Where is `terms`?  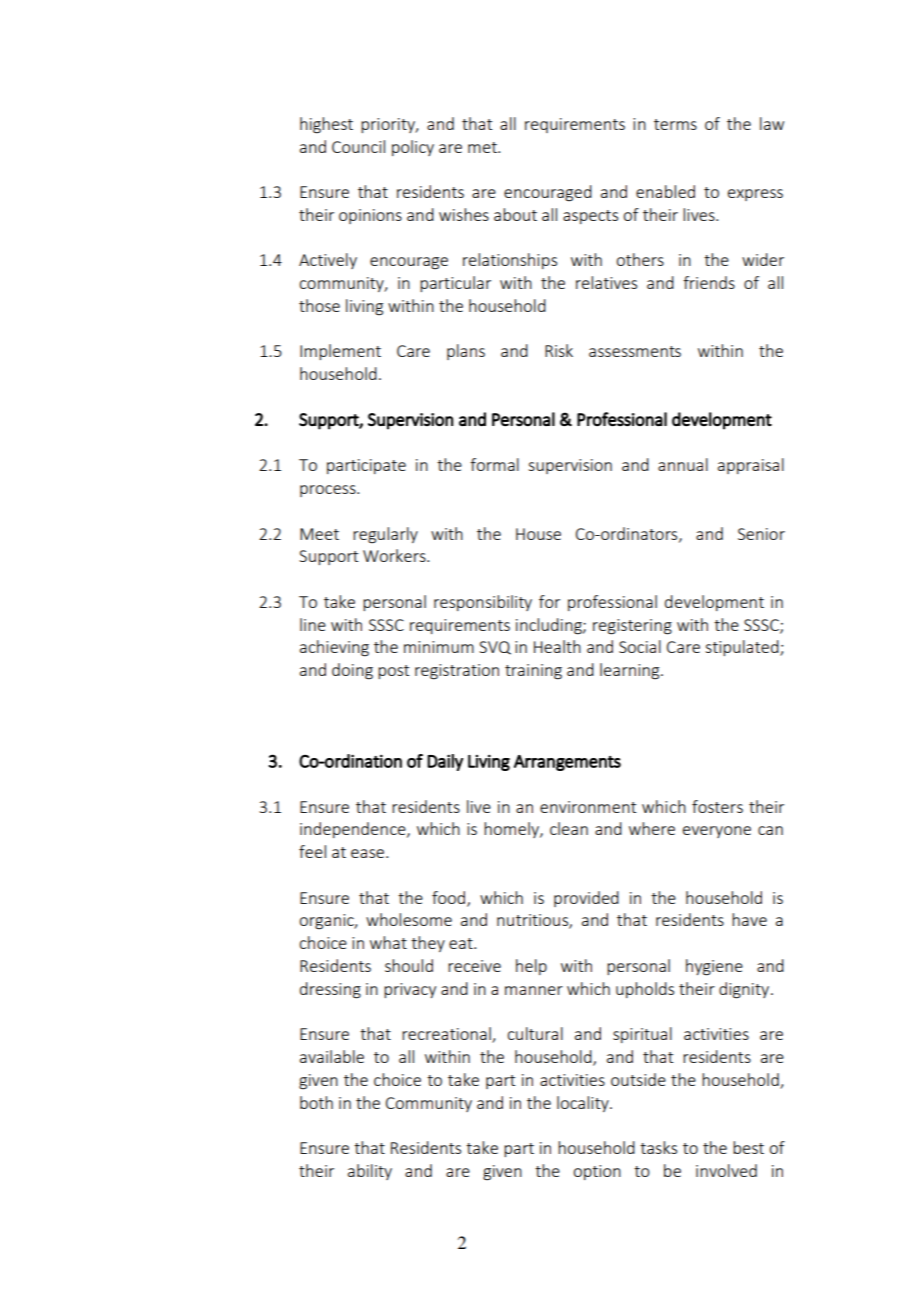
terms is located at coordinates (675, 124).
